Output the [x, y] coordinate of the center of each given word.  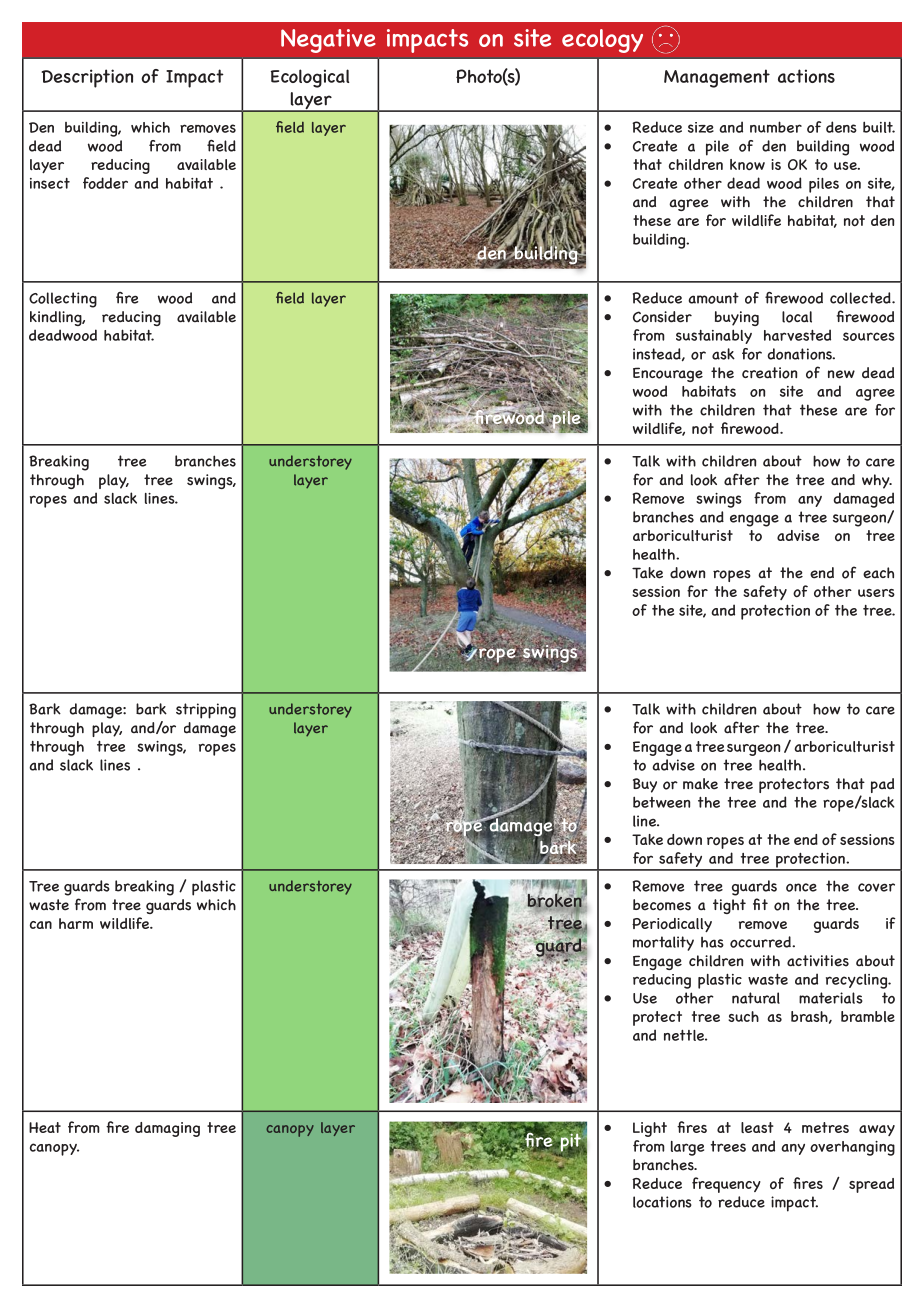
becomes [662, 905]
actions [806, 76]
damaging [167, 1129]
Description [87, 78]
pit [569, 1142]
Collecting [63, 300]
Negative [328, 41]
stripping [206, 711]
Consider [662, 317]
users [876, 593]
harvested [797, 335]
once [801, 887]
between [661, 802]
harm [76, 923]
